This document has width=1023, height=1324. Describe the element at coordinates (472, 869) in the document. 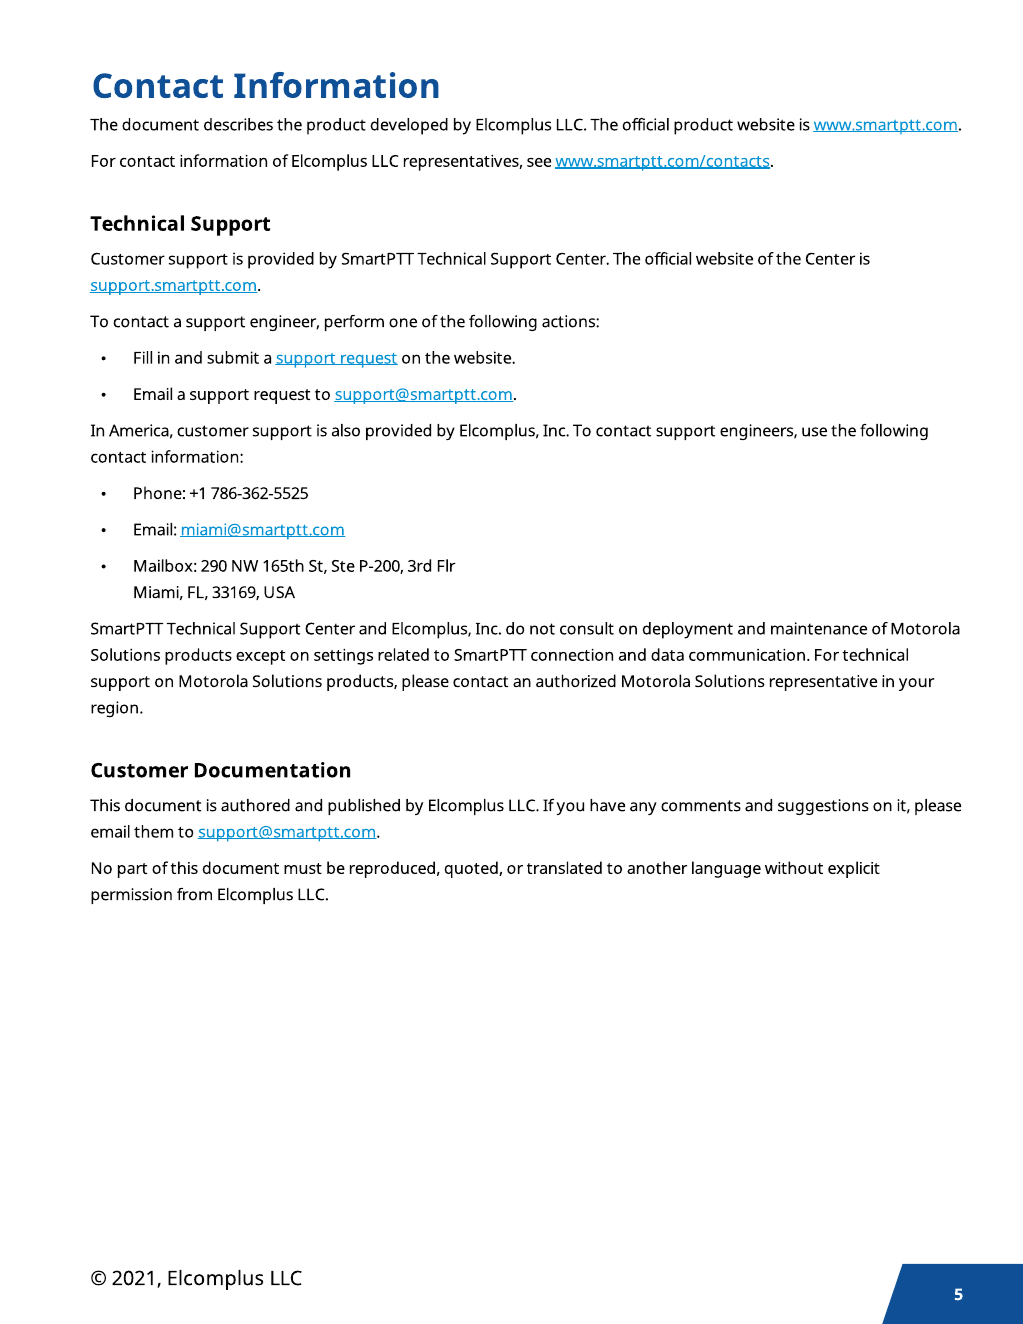

I see `quoted` at that location.
